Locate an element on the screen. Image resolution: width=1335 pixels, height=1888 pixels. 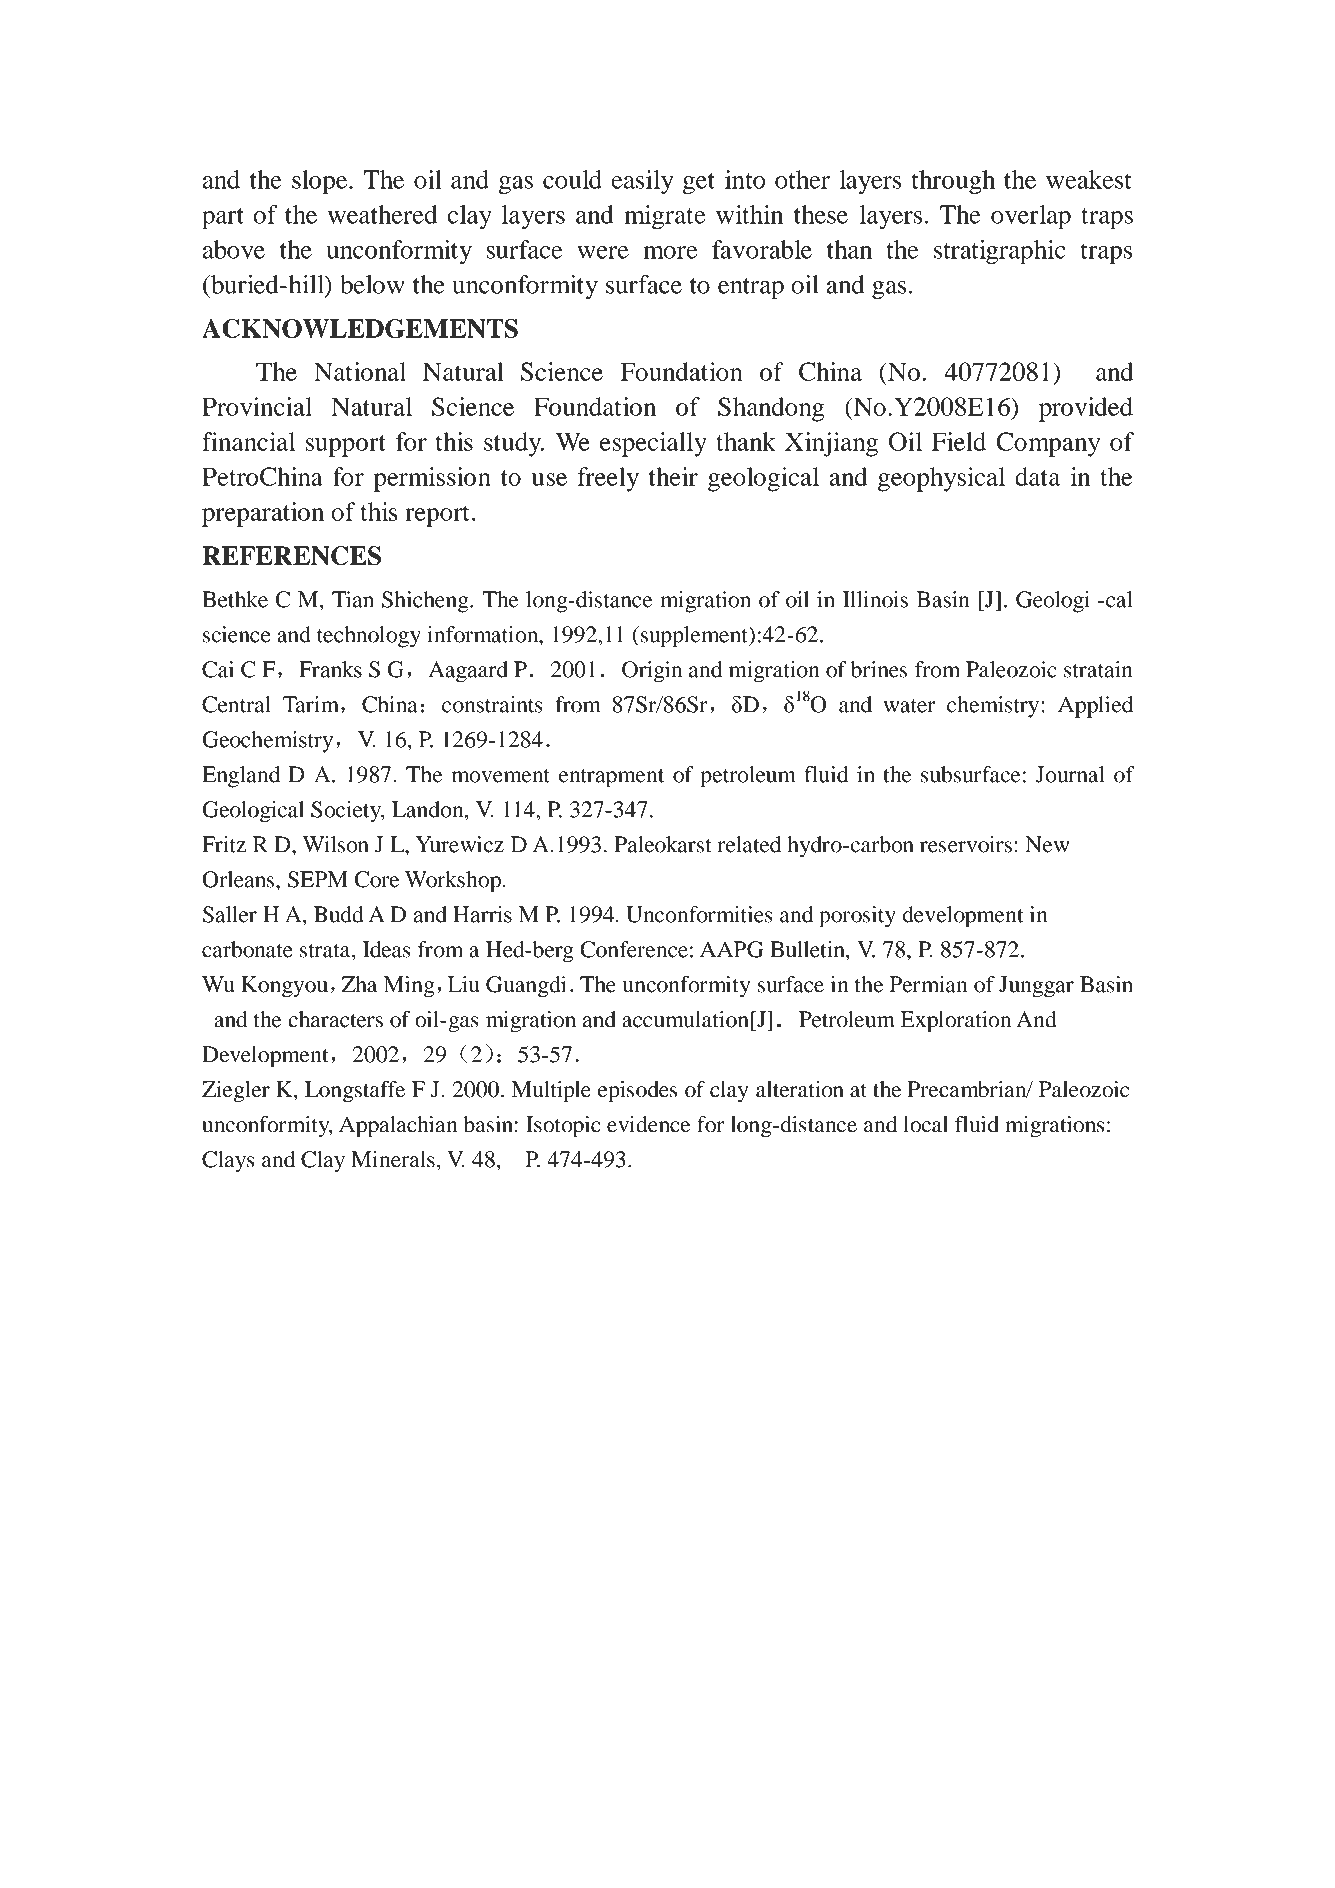
support is located at coordinates (346, 446).
